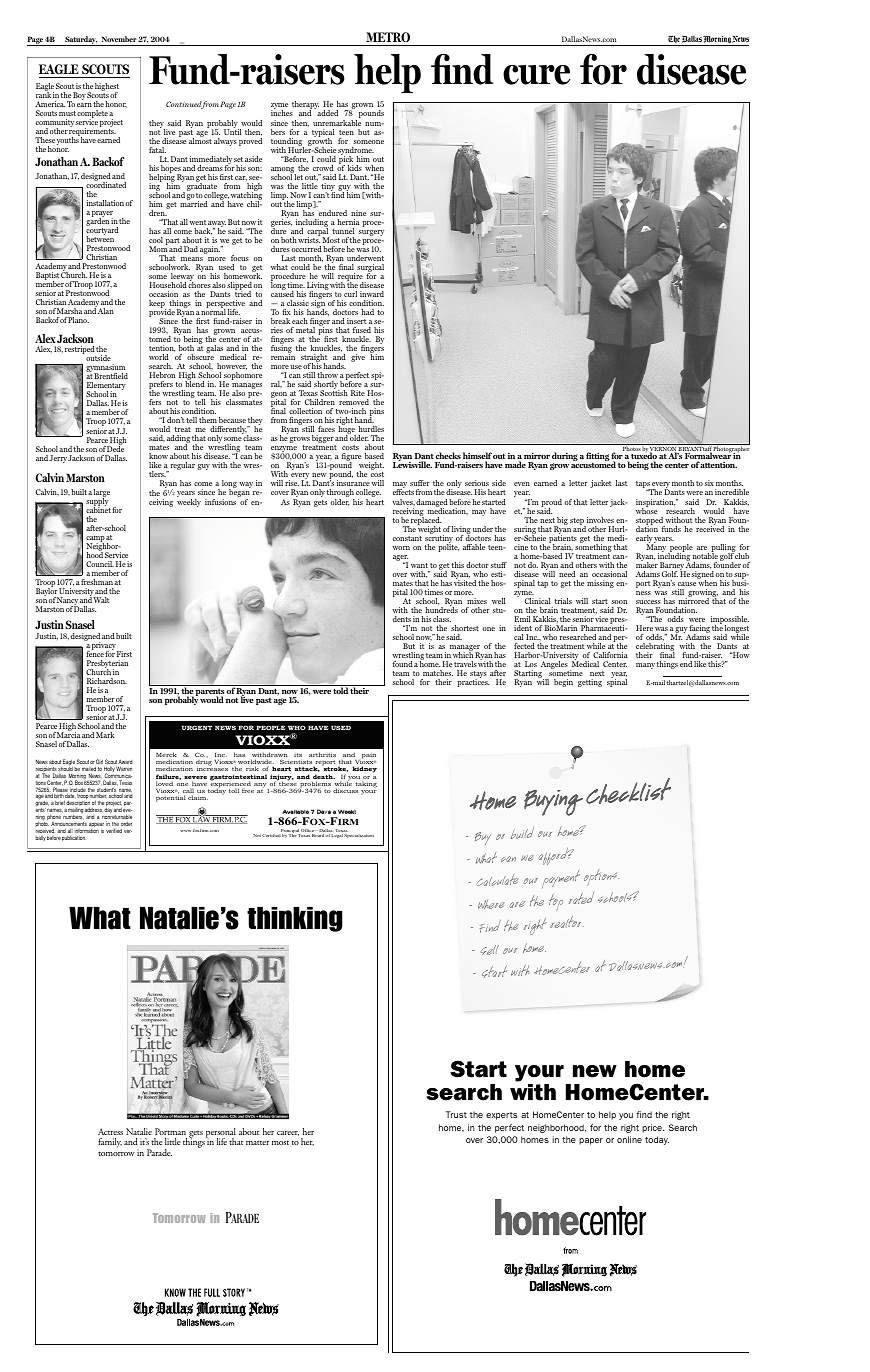  Describe the element at coordinates (101, 600) in the image. I see `Walt` at that location.
